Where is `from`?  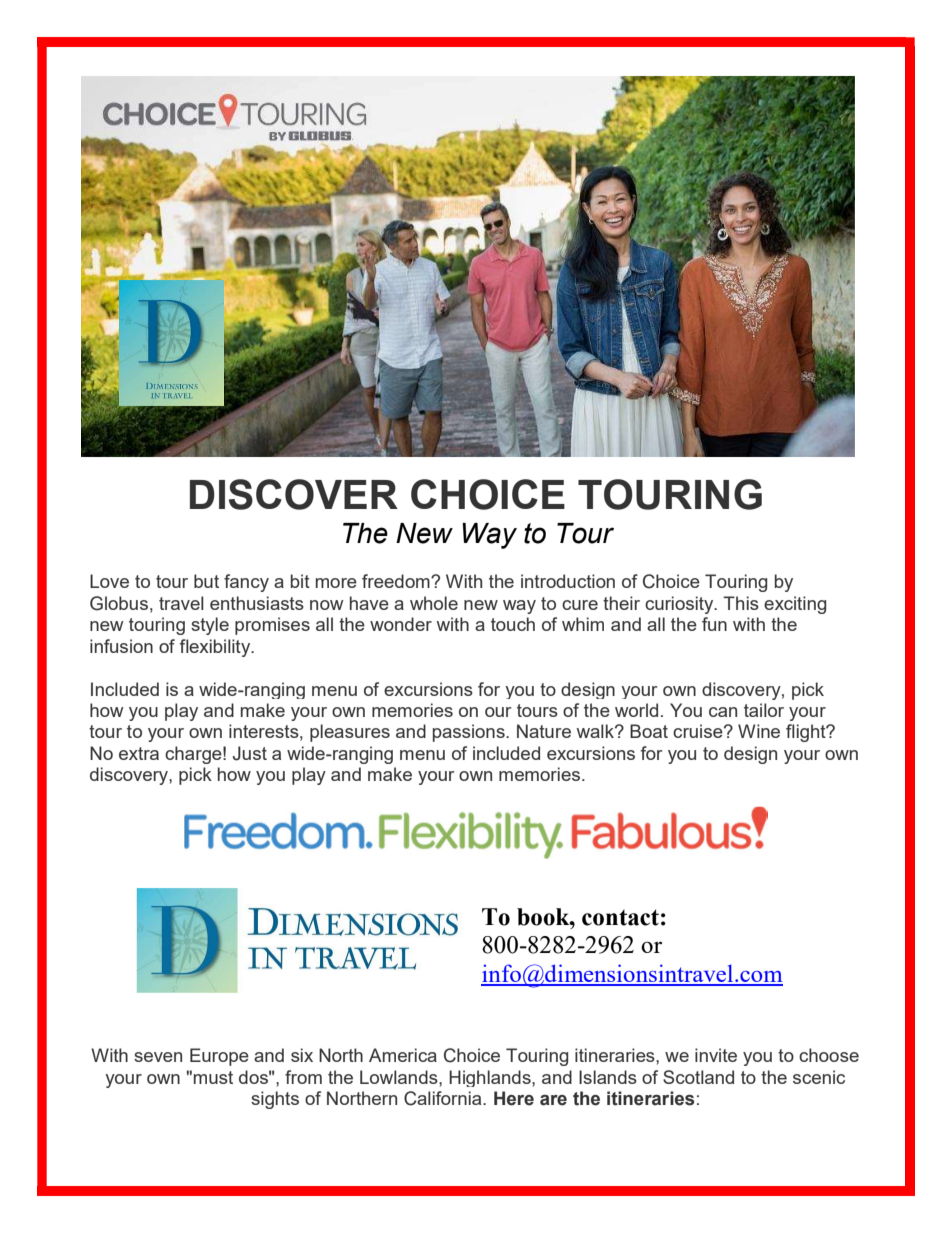
from is located at coordinates (303, 1077).
